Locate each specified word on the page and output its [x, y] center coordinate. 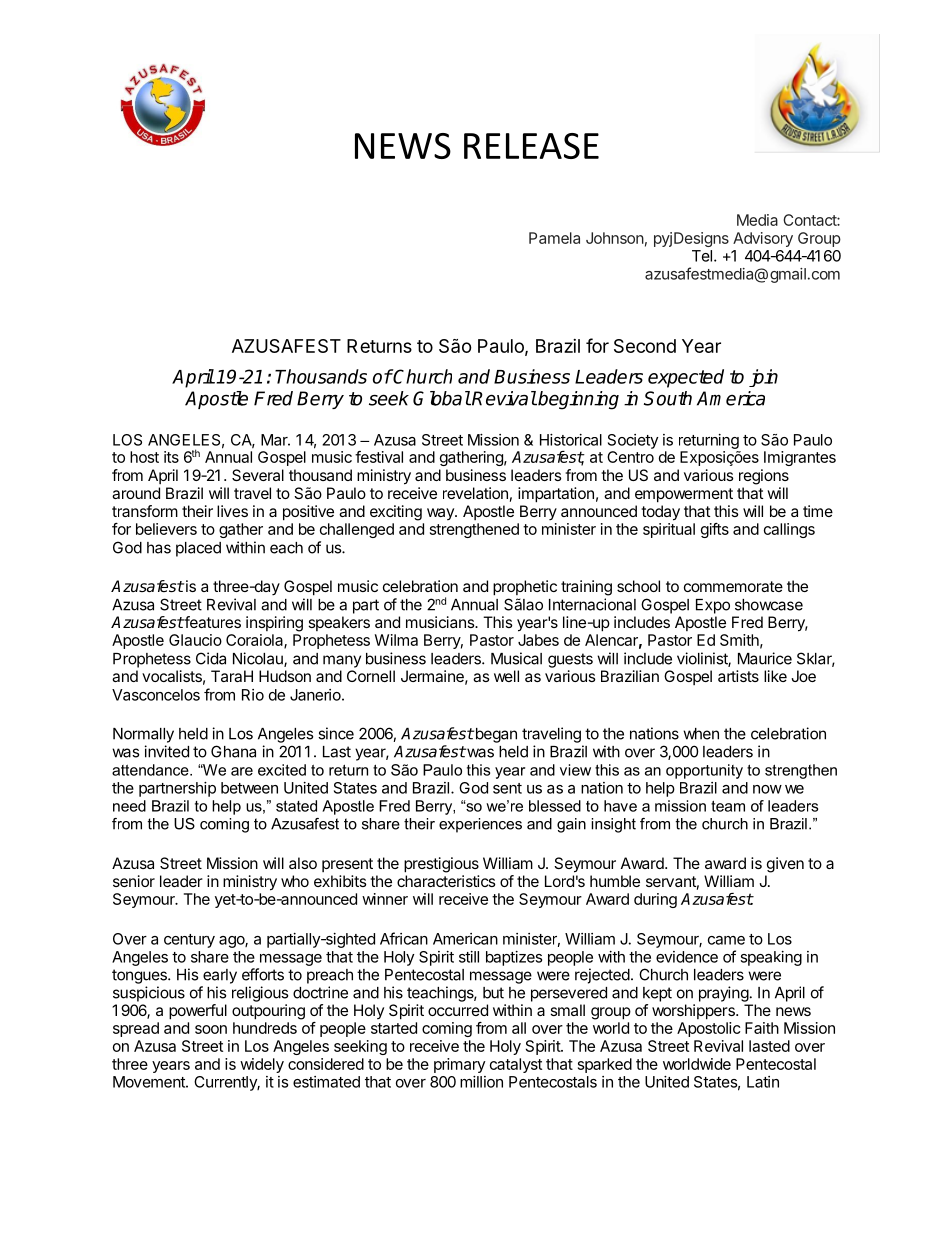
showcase [769, 605]
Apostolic [708, 1029]
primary [460, 1065]
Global [442, 398]
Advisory [763, 239]
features [212, 622]
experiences [480, 825]
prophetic [525, 588]
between [249, 788]
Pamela [554, 238]
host [144, 457]
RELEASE [531, 146]
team [728, 806]
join [763, 378]
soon [211, 1029]
